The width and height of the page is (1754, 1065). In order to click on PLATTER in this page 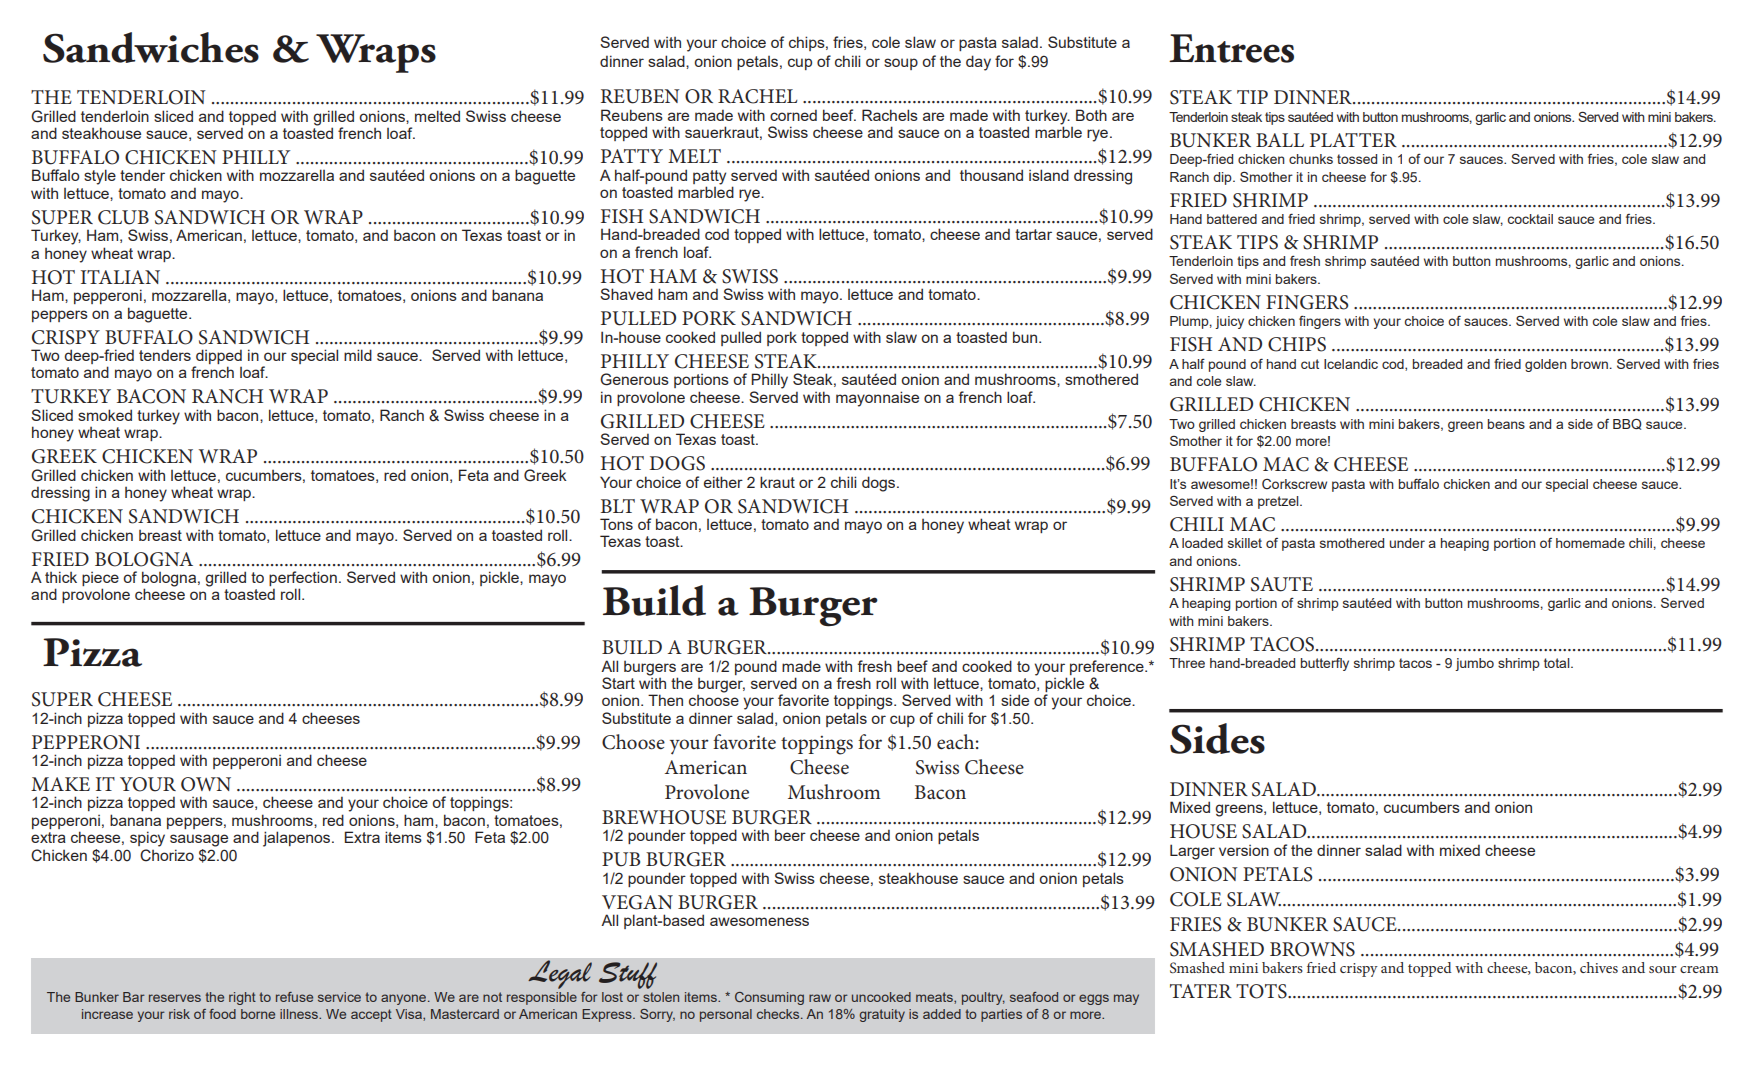, I will do `click(1353, 140)`.
